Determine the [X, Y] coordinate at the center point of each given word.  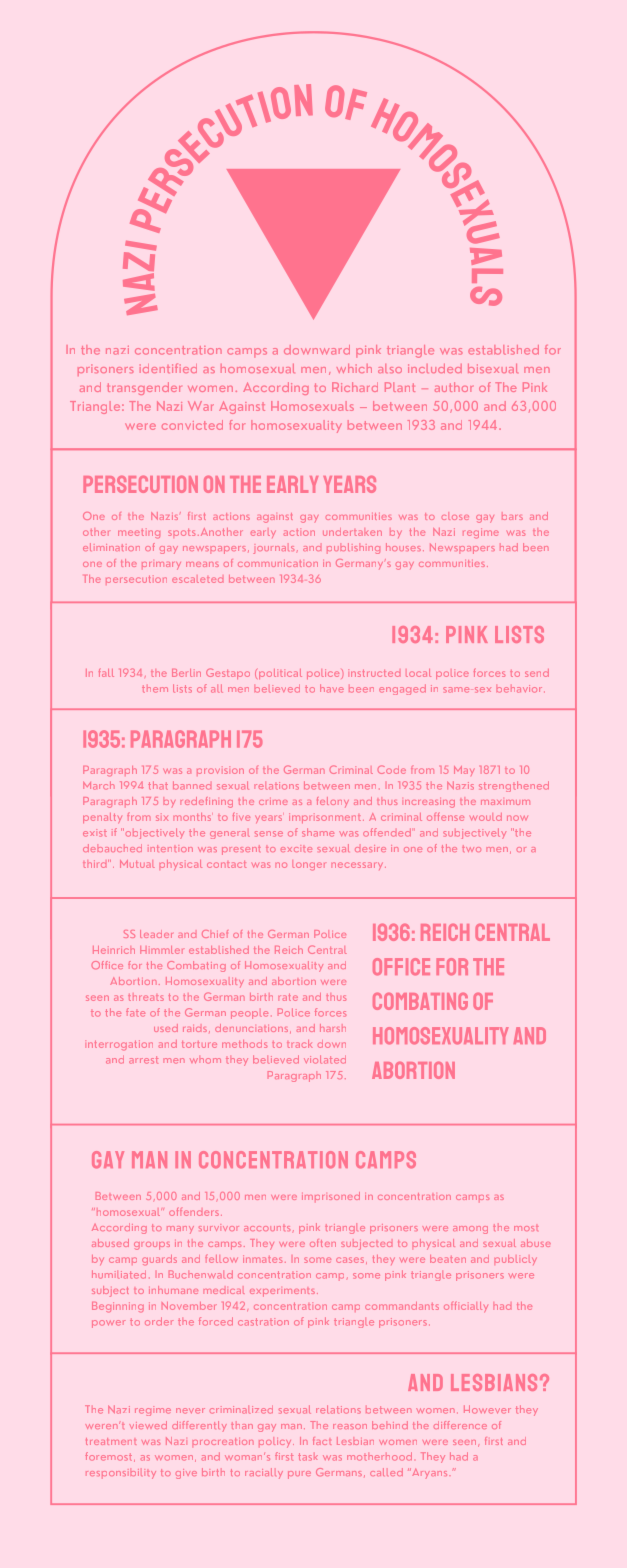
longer [308, 865]
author [454, 387]
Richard [355, 387]
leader [156, 934]
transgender [144, 388]
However [487, 1409]
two [471, 848]
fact [322, 1441]
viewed [148, 1425]
